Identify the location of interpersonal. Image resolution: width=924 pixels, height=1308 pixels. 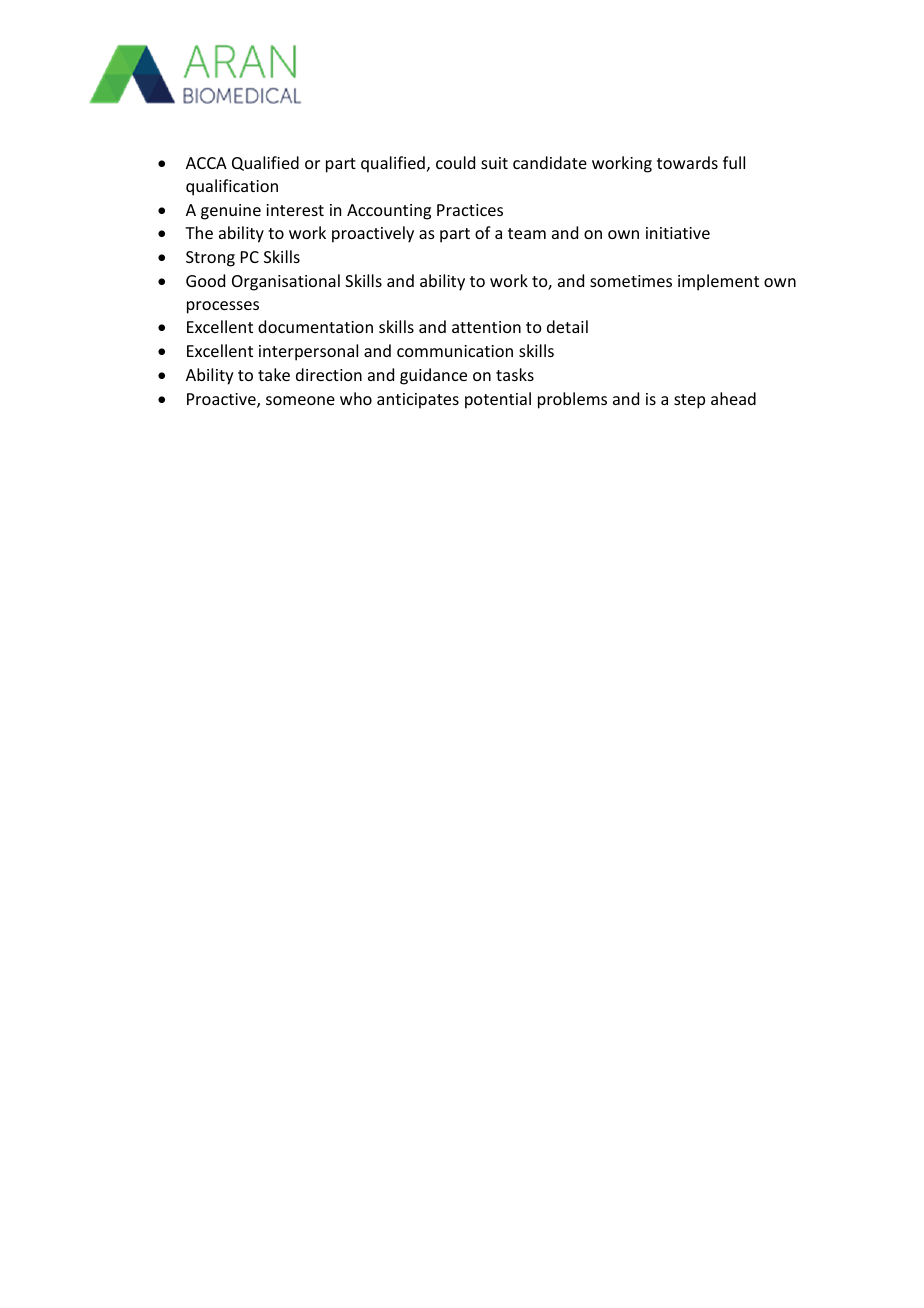
(308, 352).
